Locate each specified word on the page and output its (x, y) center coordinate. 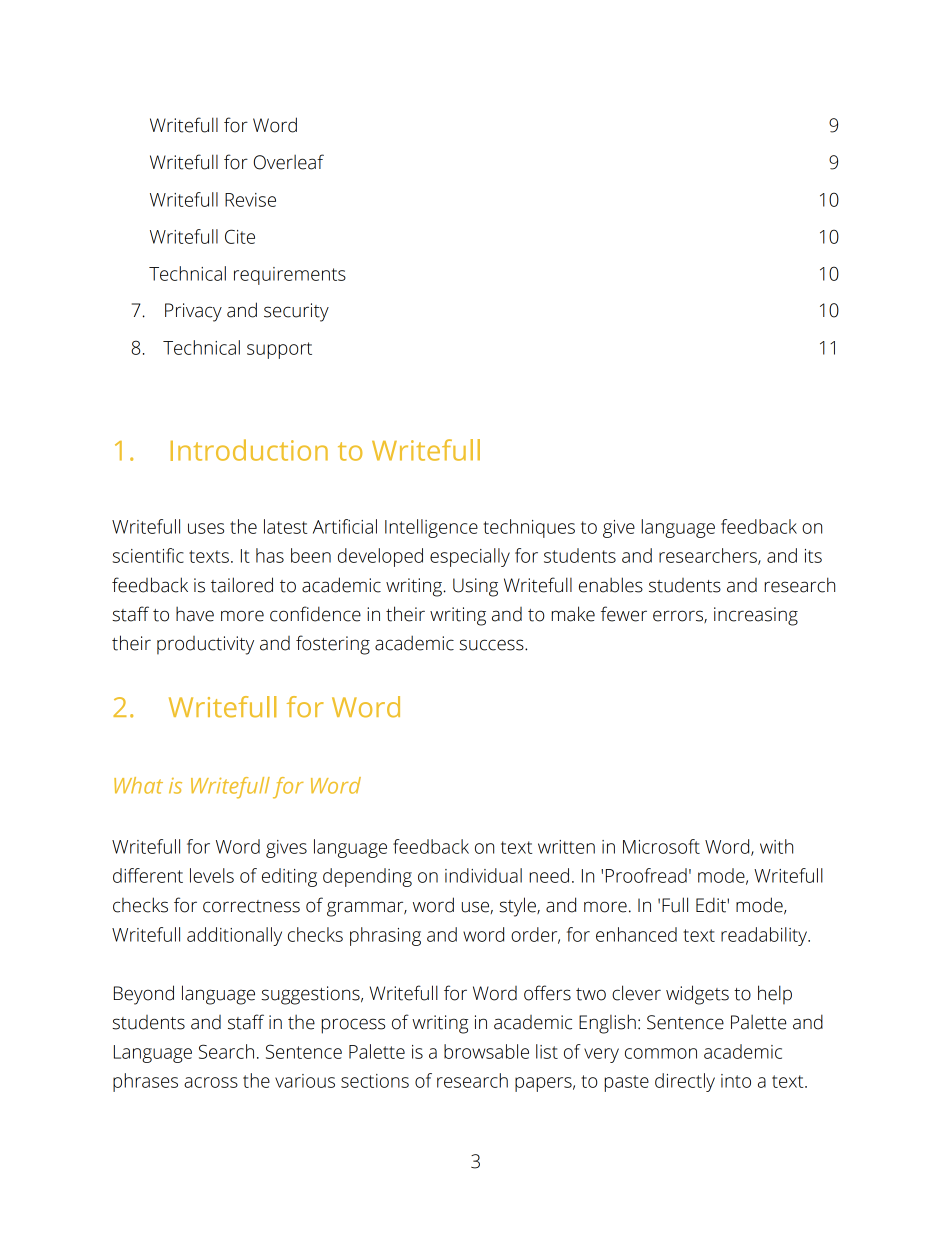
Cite (240, 236)
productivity (205, 645)
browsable (486, 1051)
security (296, 312)
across (211, 1082)
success (492, 645)
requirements (290, 276)
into (736, 1081)
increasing (756, 616)
